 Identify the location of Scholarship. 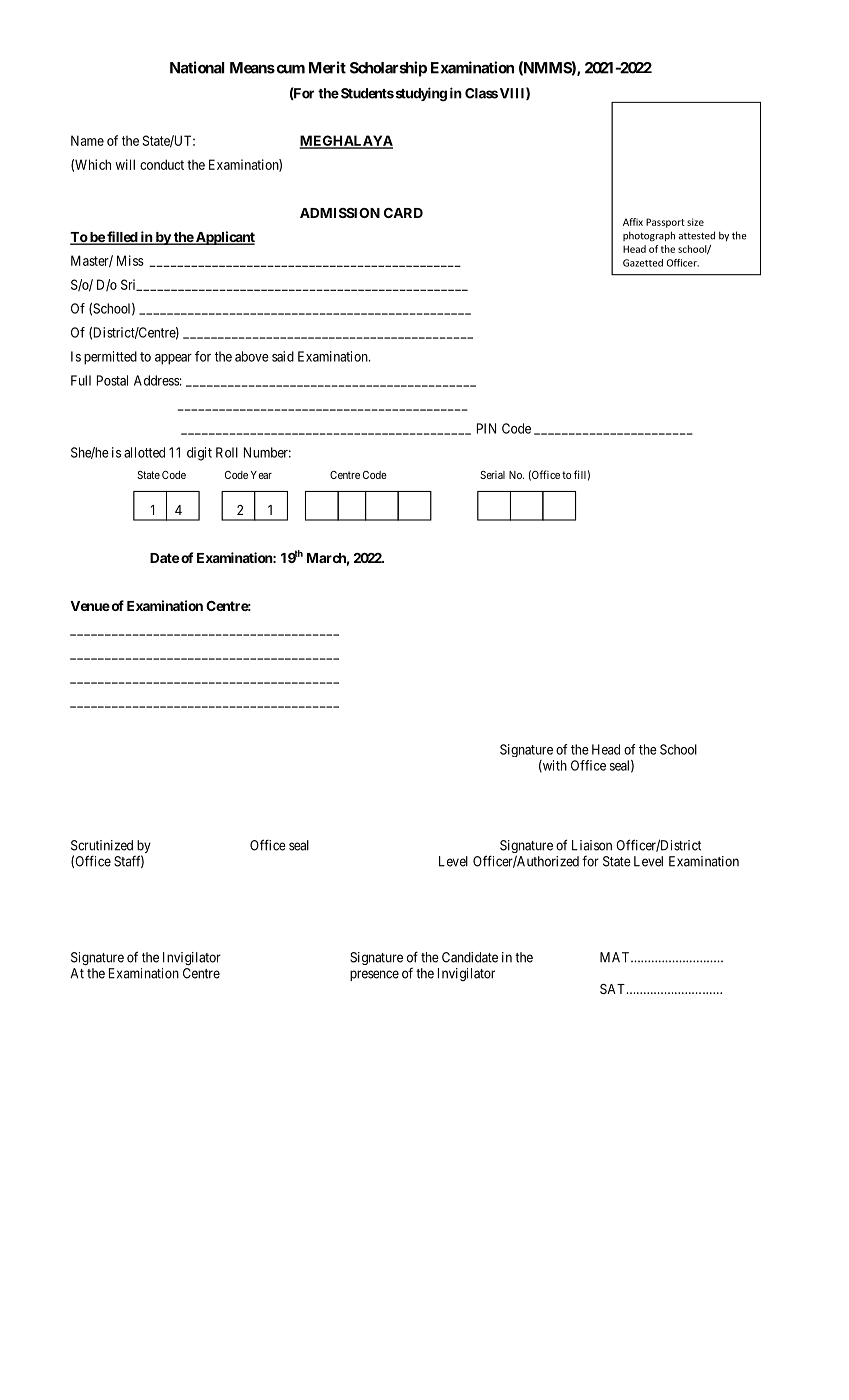
(388, 69).
